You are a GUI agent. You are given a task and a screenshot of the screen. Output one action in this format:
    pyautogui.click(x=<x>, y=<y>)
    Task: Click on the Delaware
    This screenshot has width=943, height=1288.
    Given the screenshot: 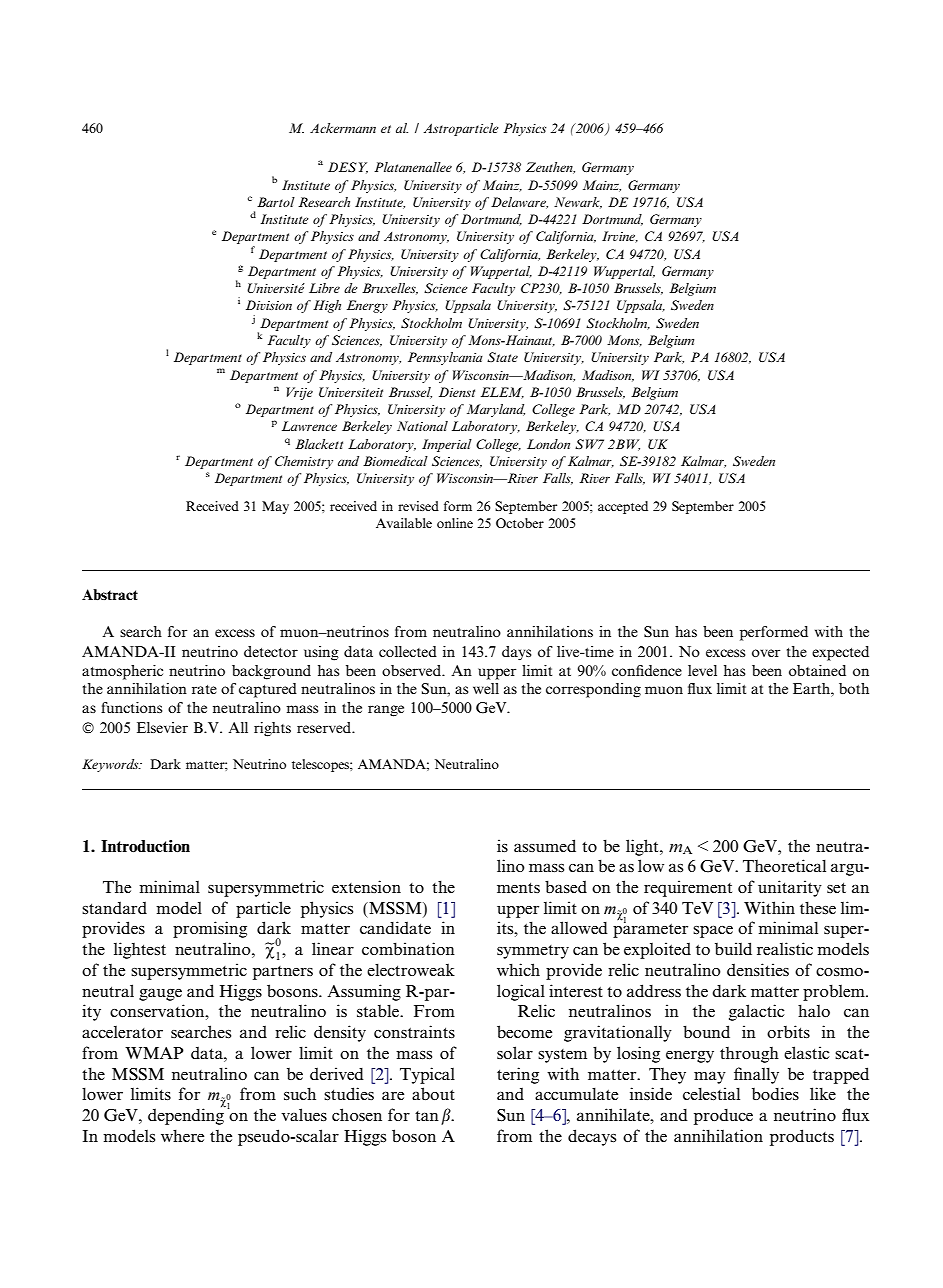 What is the action you would take?
    pyautogui.click(x=519, y=203)
